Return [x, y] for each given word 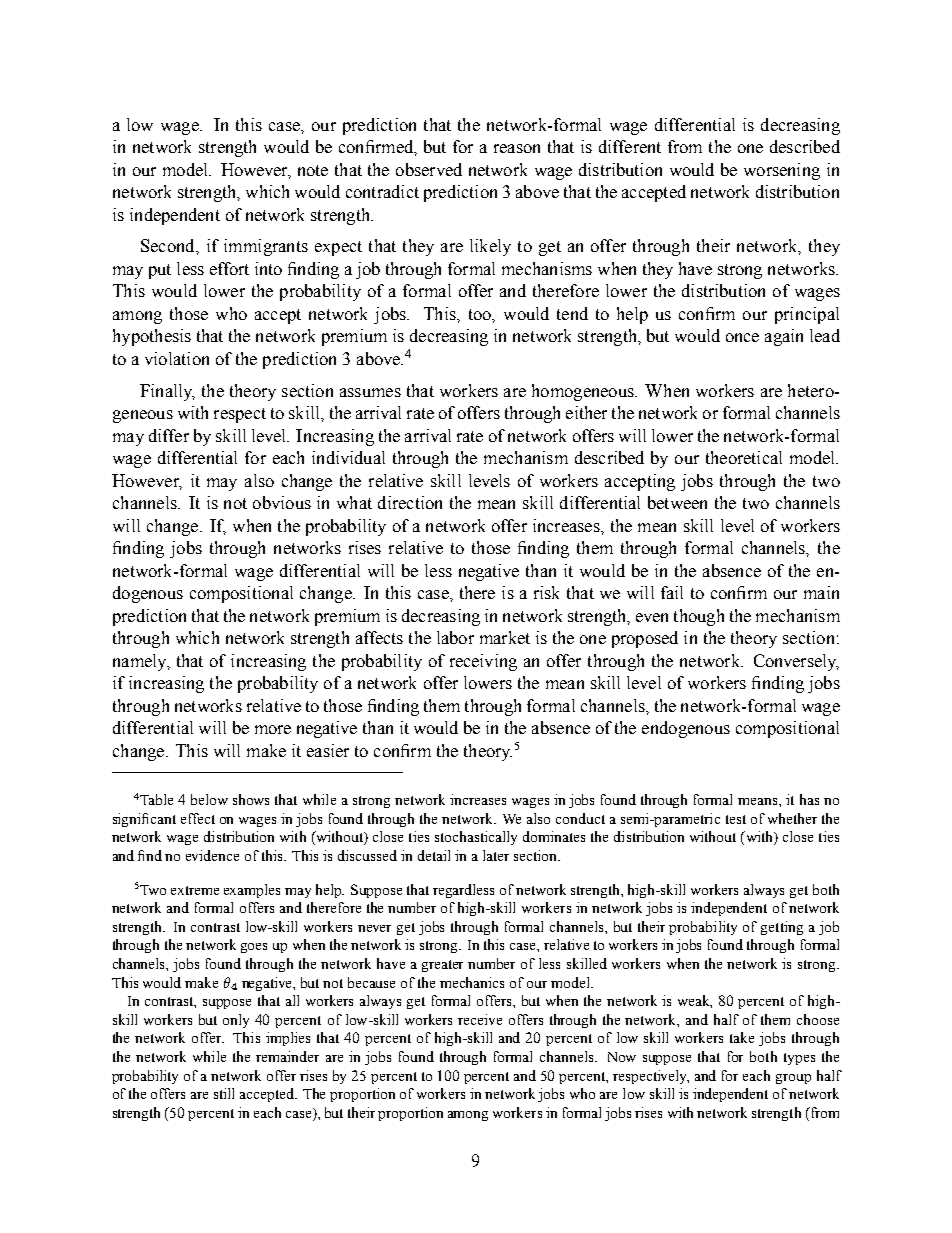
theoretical [744, 457]
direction [410, 502]
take [742, 1037]
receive [480, 1019]
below [209, 799]
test [736, 819]
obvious [282, 502]
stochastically [476, 838]
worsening [782, 171]
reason [517, 148]
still [224, 1093]
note [313, 170]
